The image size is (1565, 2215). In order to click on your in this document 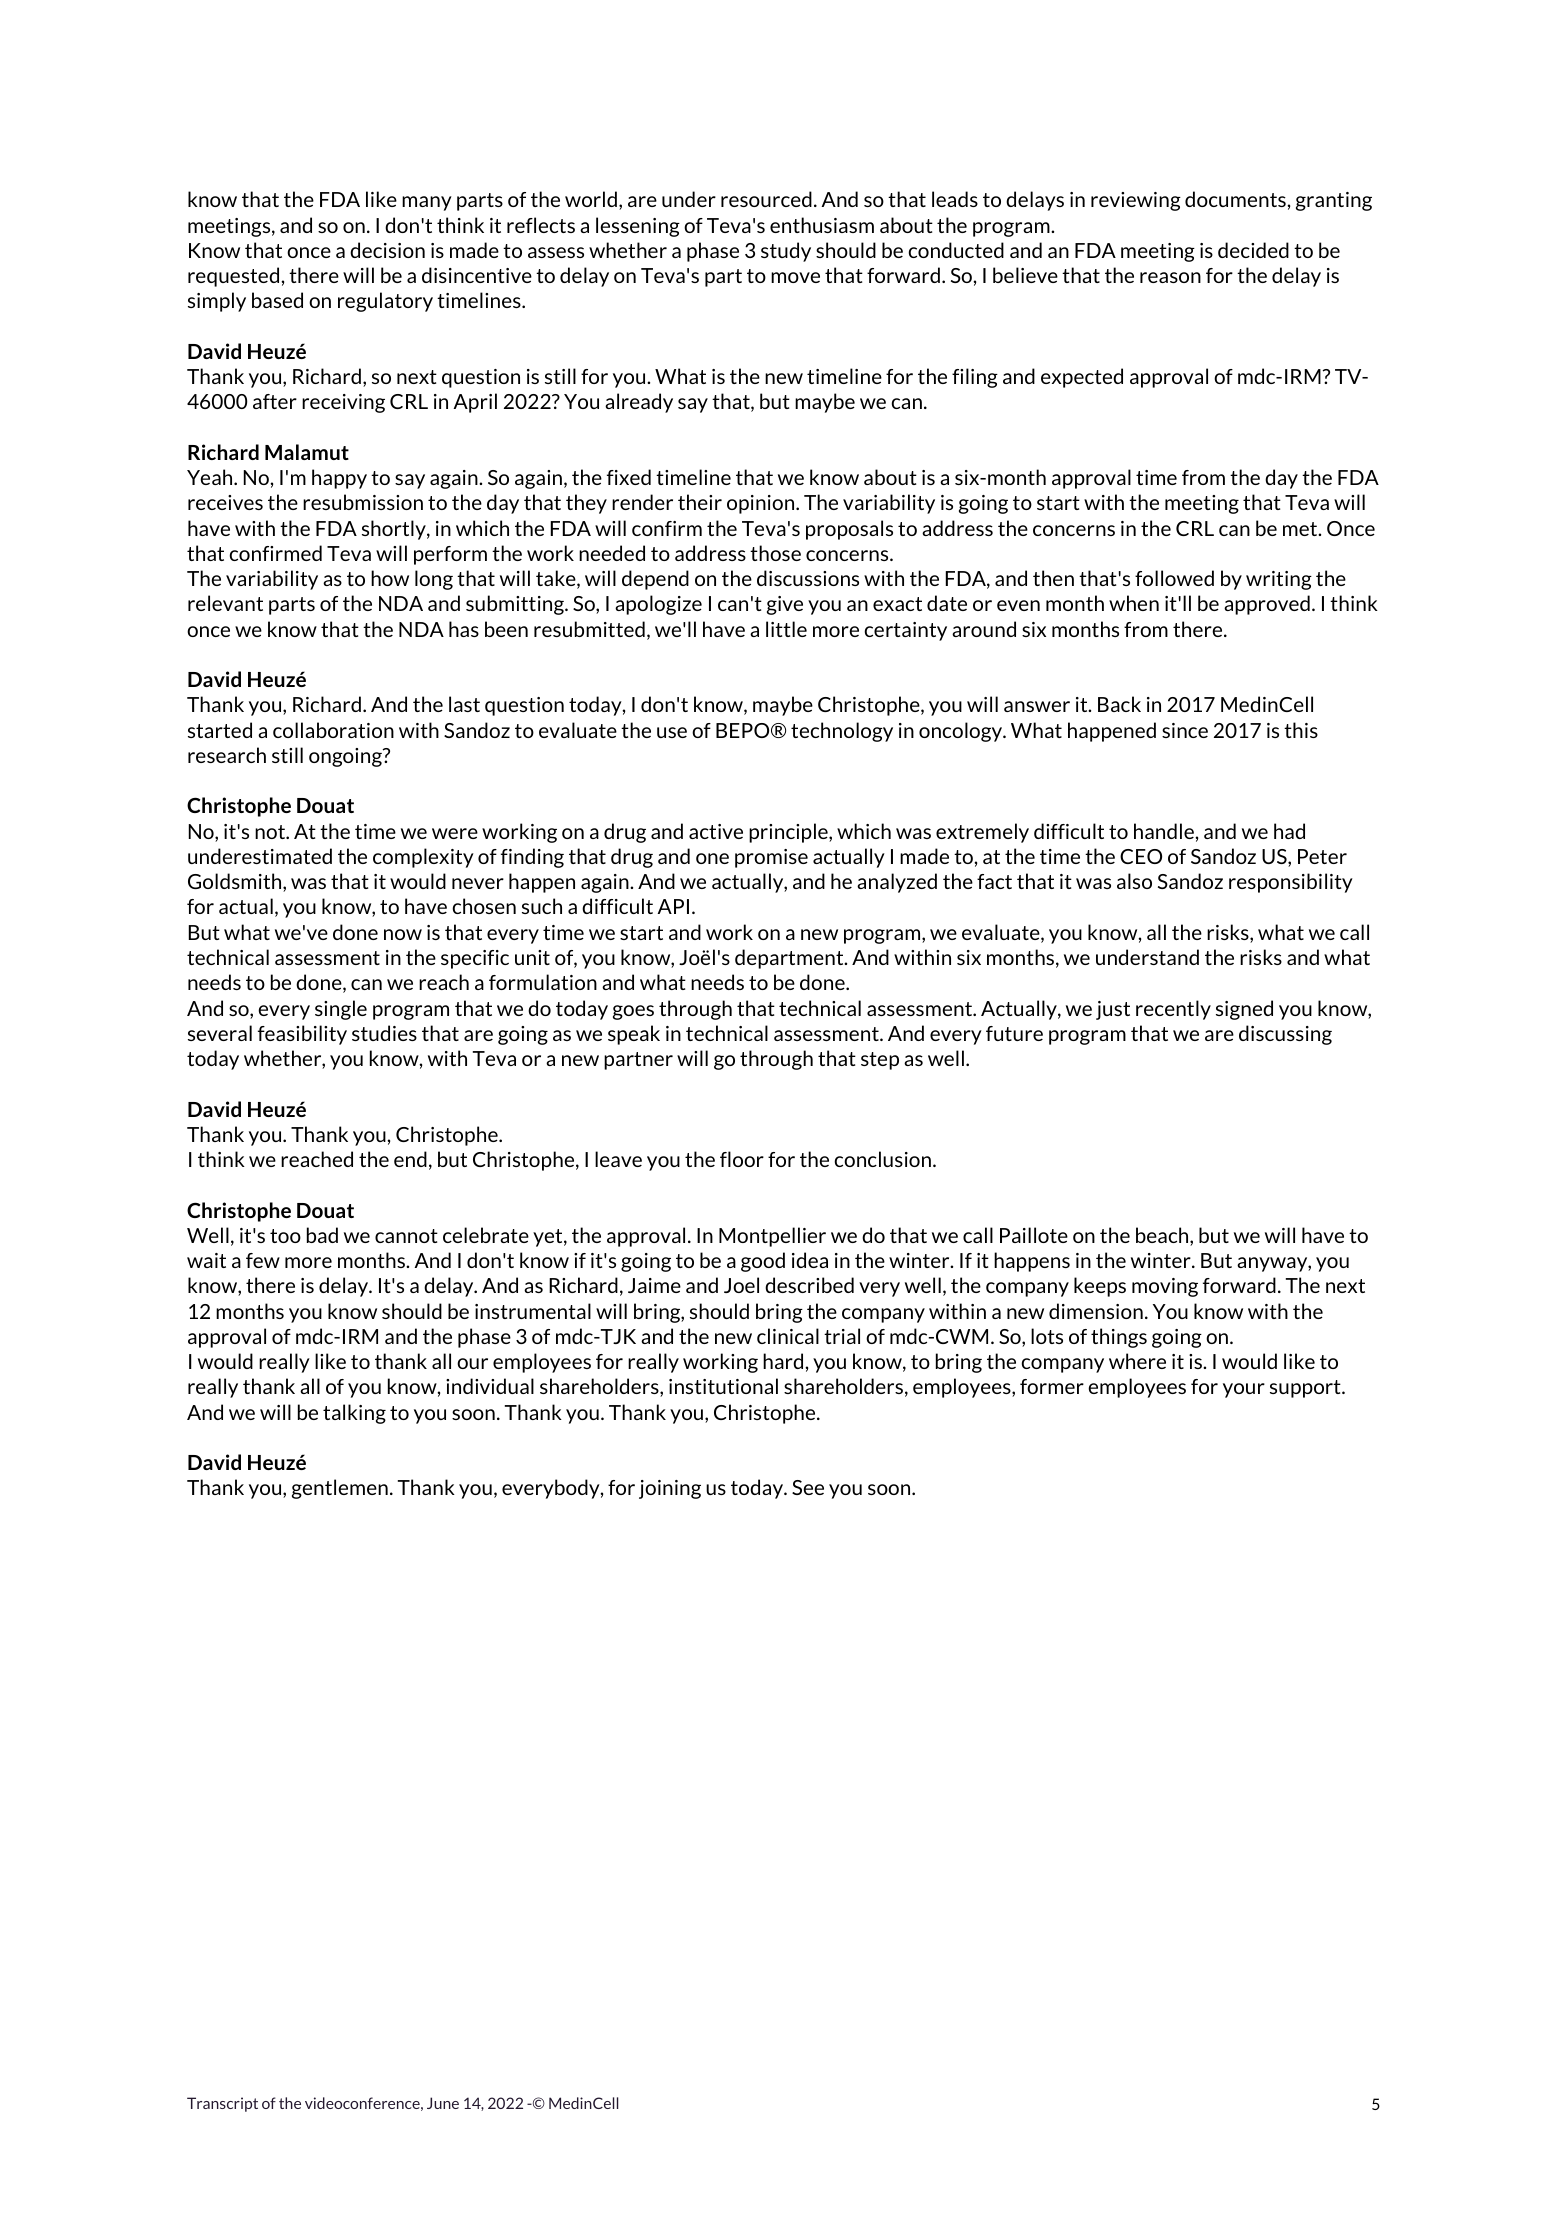, I will do `click(1244, 1390)`.
